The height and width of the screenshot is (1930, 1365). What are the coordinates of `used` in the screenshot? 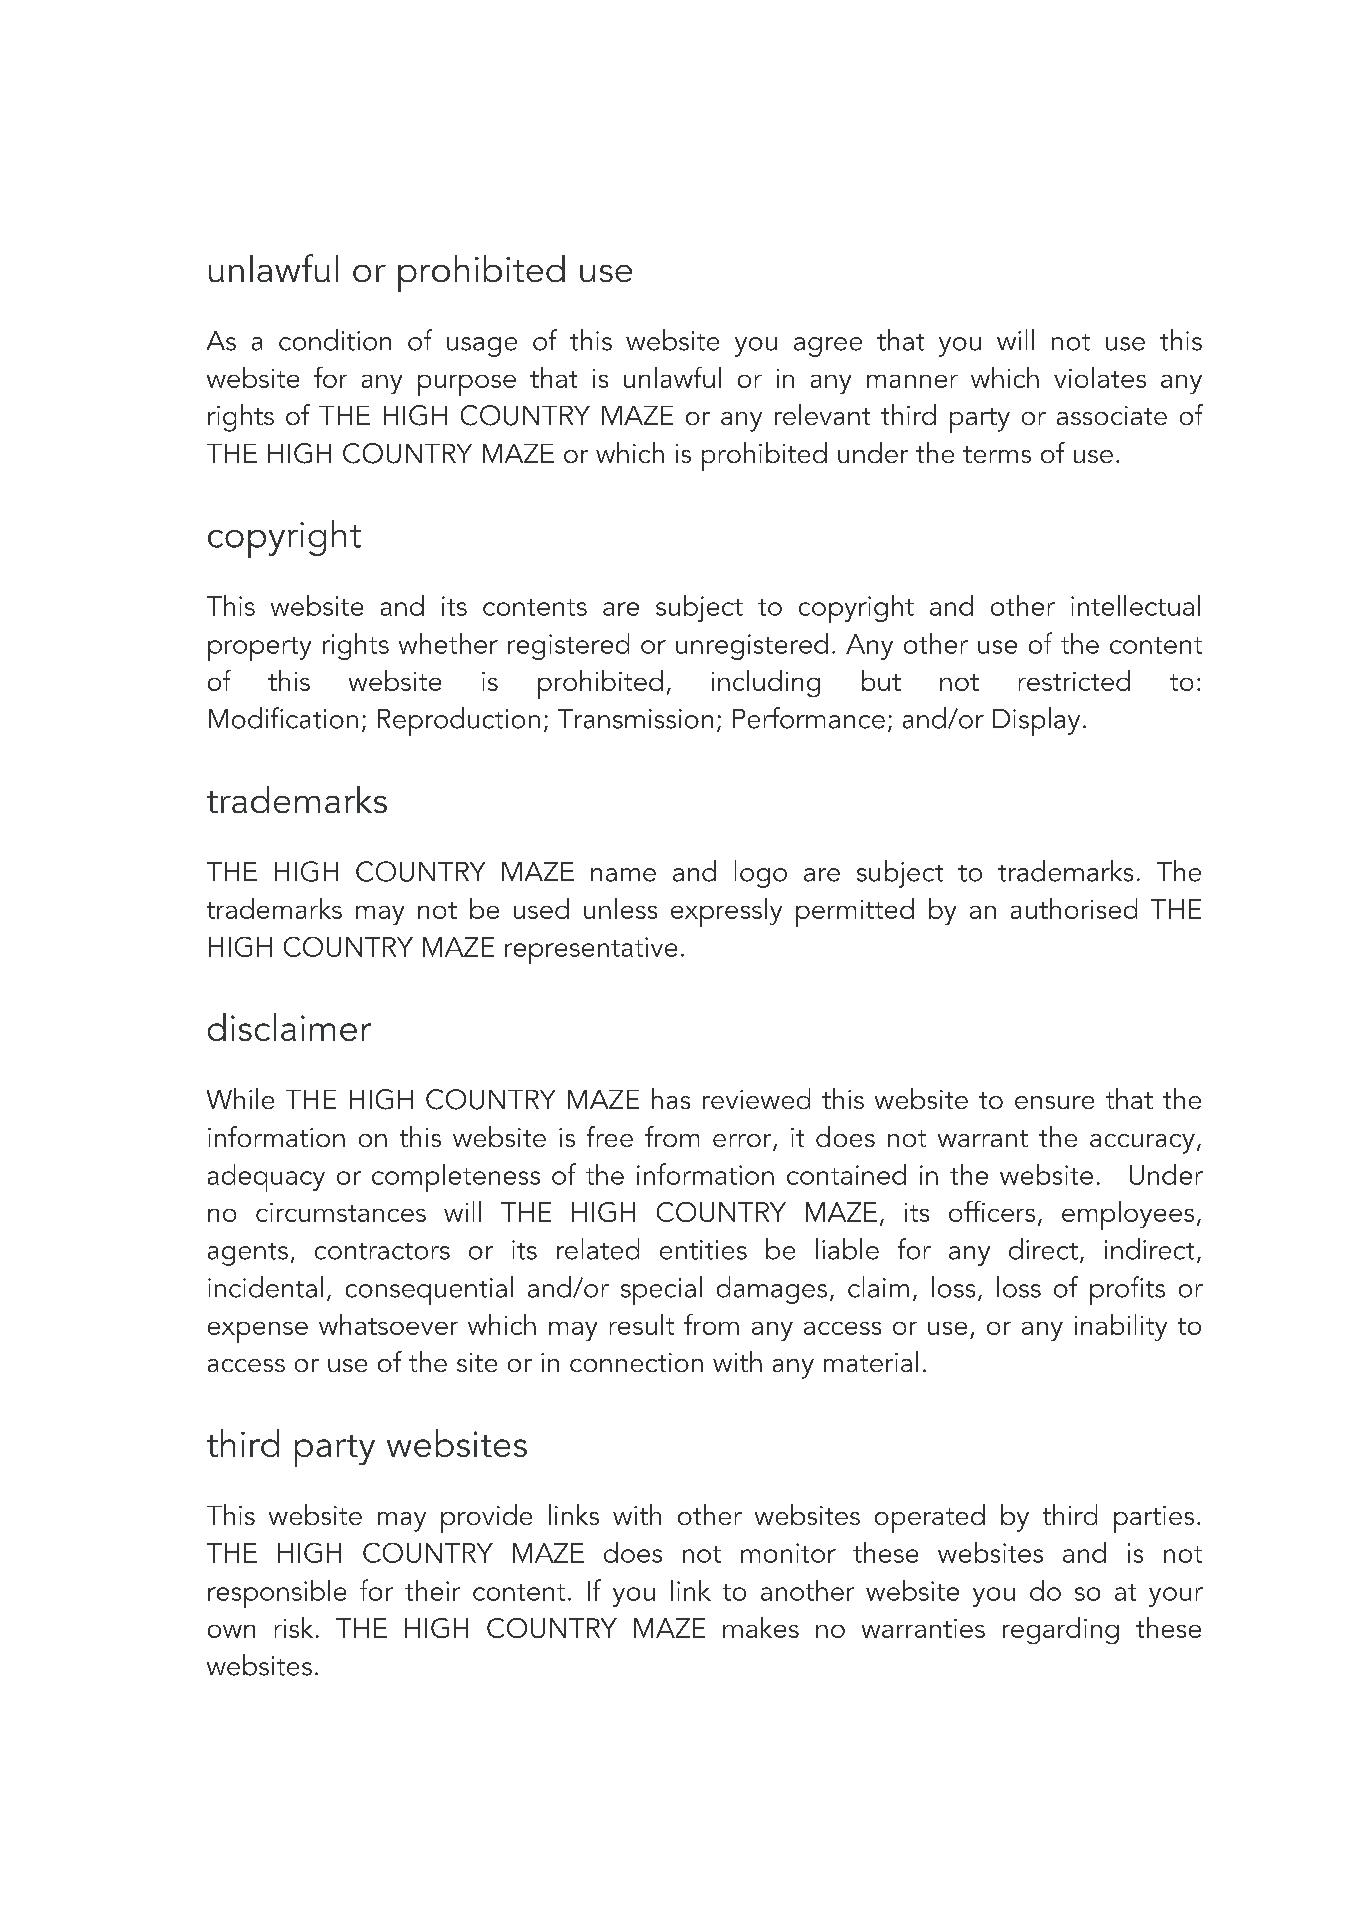 It's located at (541, 908).
